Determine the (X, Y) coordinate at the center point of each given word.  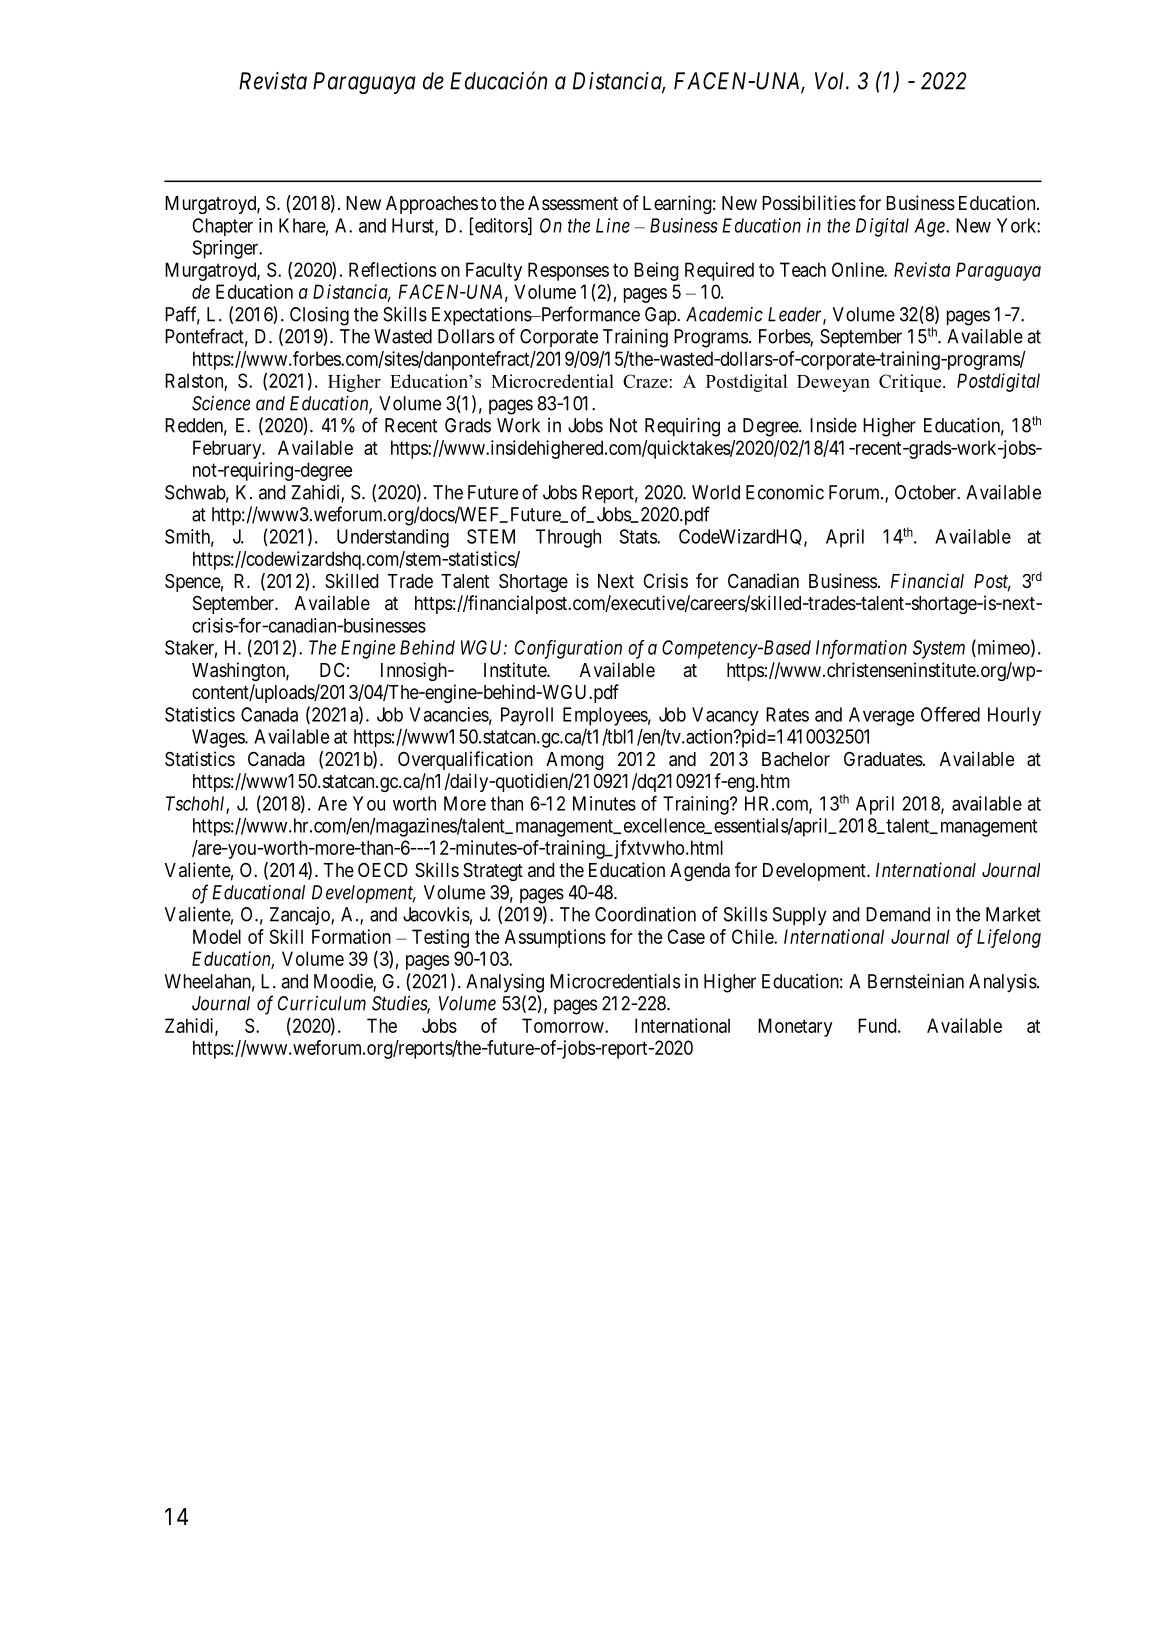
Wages (219, 738)
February (228, 449)
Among (575, 761)
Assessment (573, 203)
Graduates (883, 759)
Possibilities (809, 202)
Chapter (222, 227)
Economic (785, 492)
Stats (639, 536)
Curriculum (322, 1003)
